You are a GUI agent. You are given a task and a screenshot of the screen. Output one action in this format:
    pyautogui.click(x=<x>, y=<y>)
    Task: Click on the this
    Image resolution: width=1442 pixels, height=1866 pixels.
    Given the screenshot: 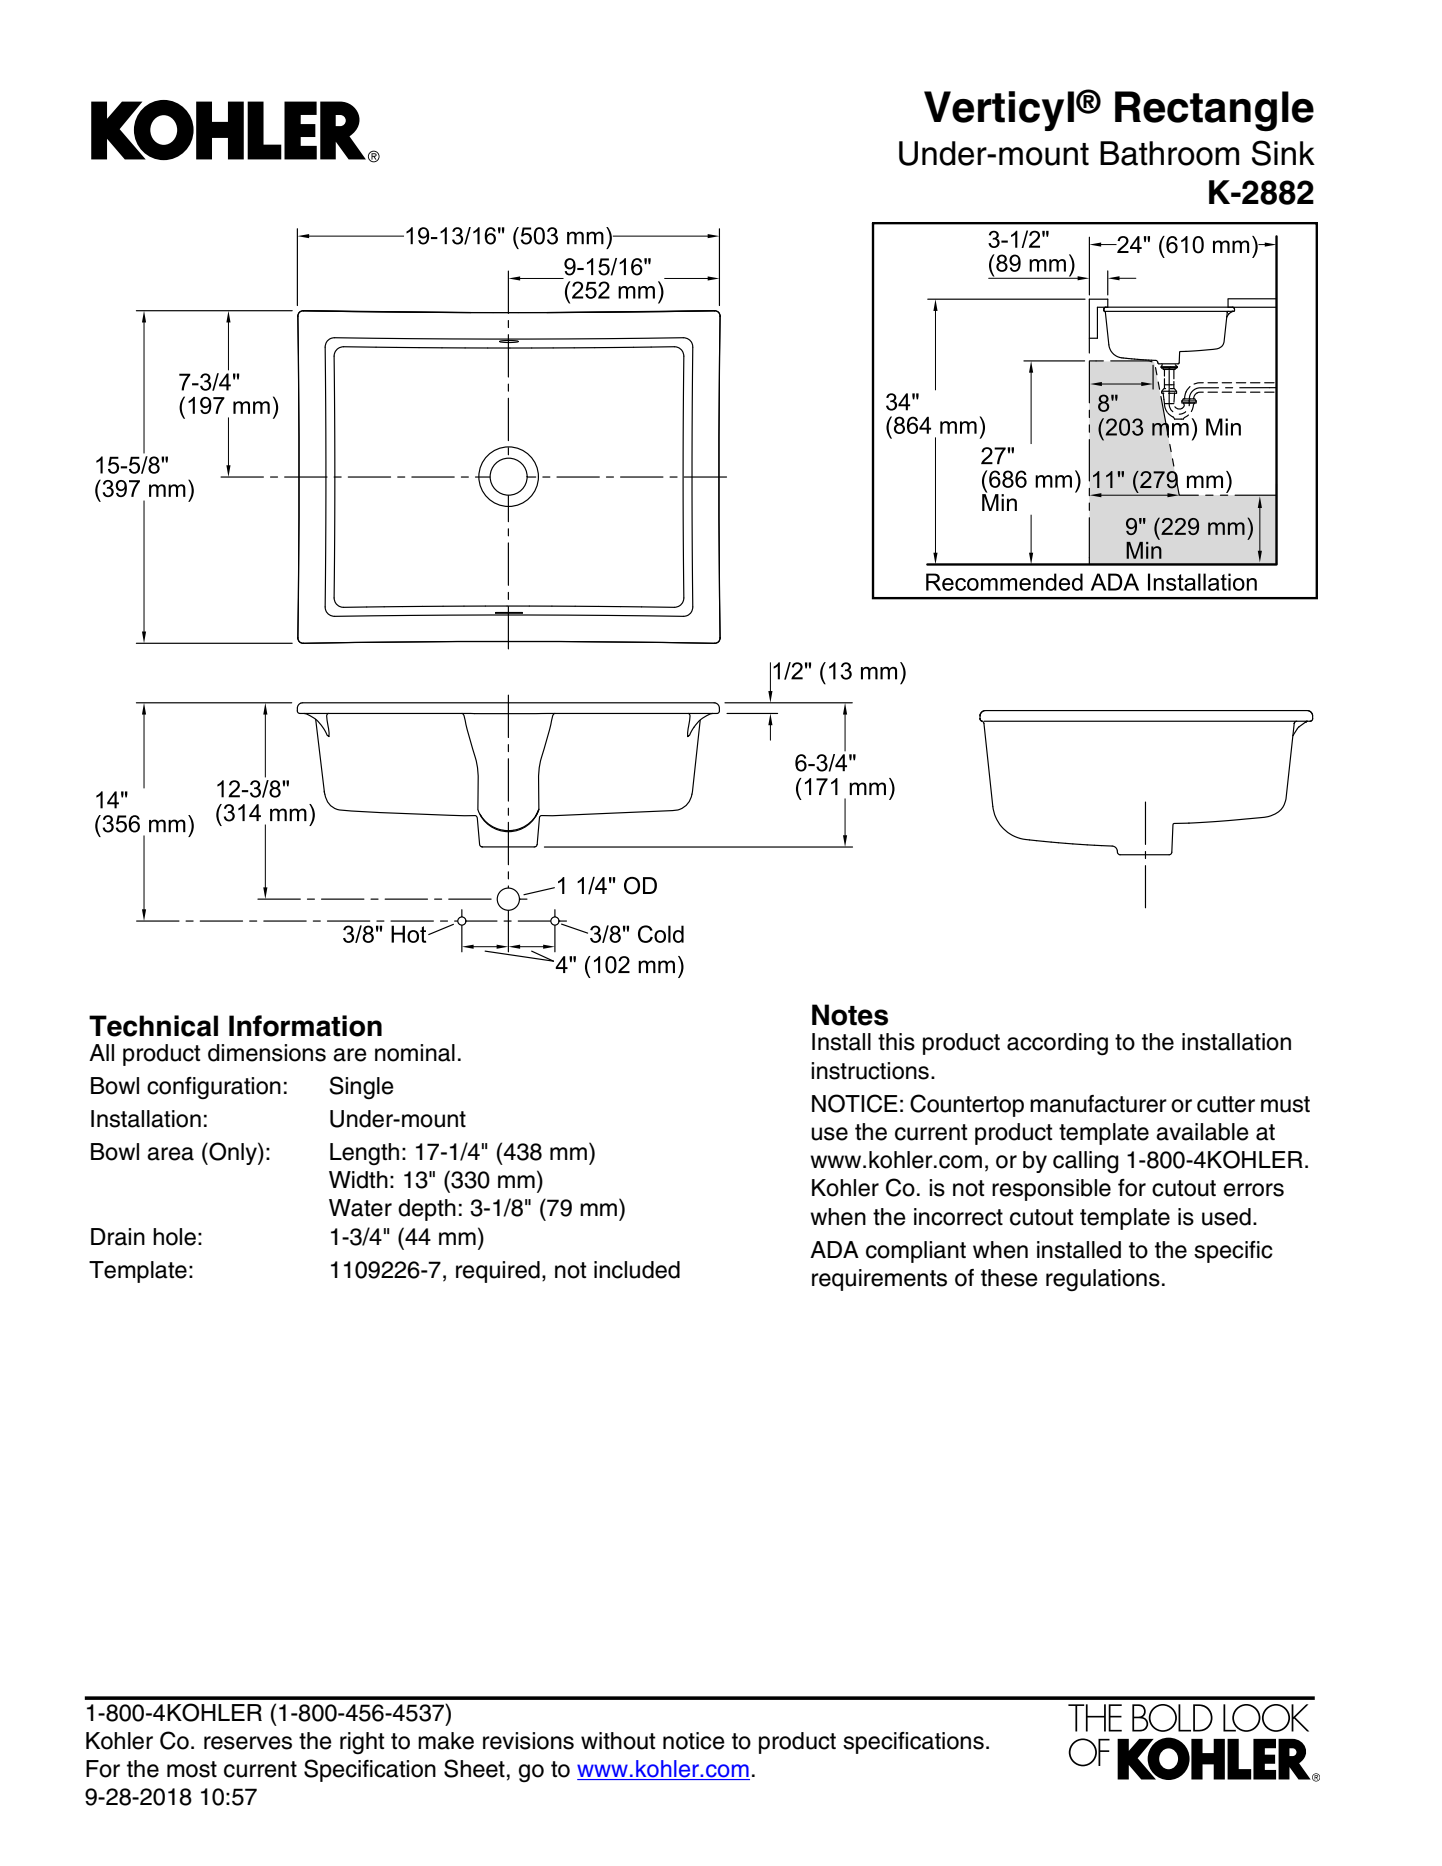 What is the action you would take?
    pyautogui.click(x=896, y=1042)
